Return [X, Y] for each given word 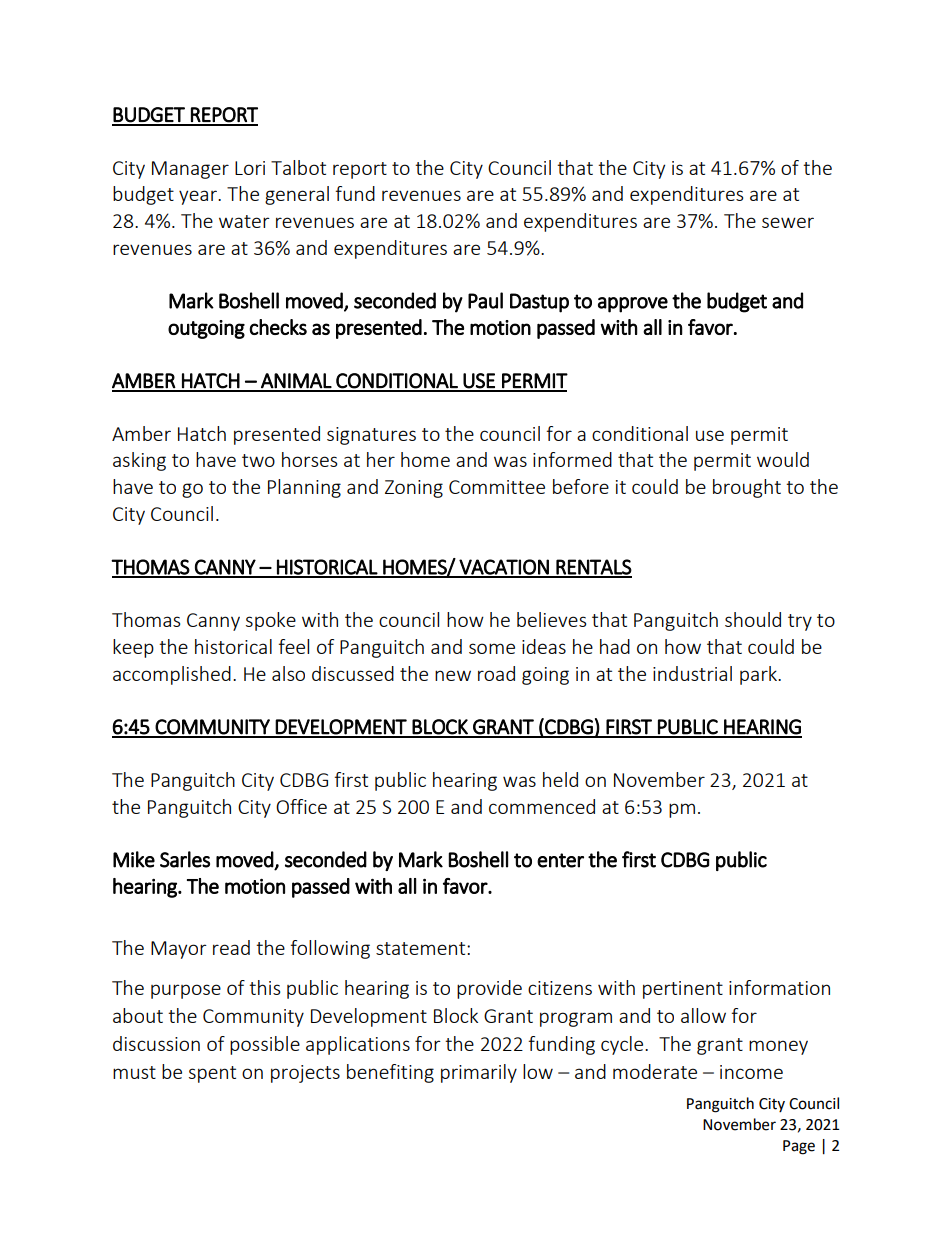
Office [301, 806]
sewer [788, 222]
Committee [497, 487]
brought [747, 488]
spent [212, 1074]
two [258, 460]
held [560, 779]
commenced [542, 806]
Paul [485, 300]
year [199, 197]
